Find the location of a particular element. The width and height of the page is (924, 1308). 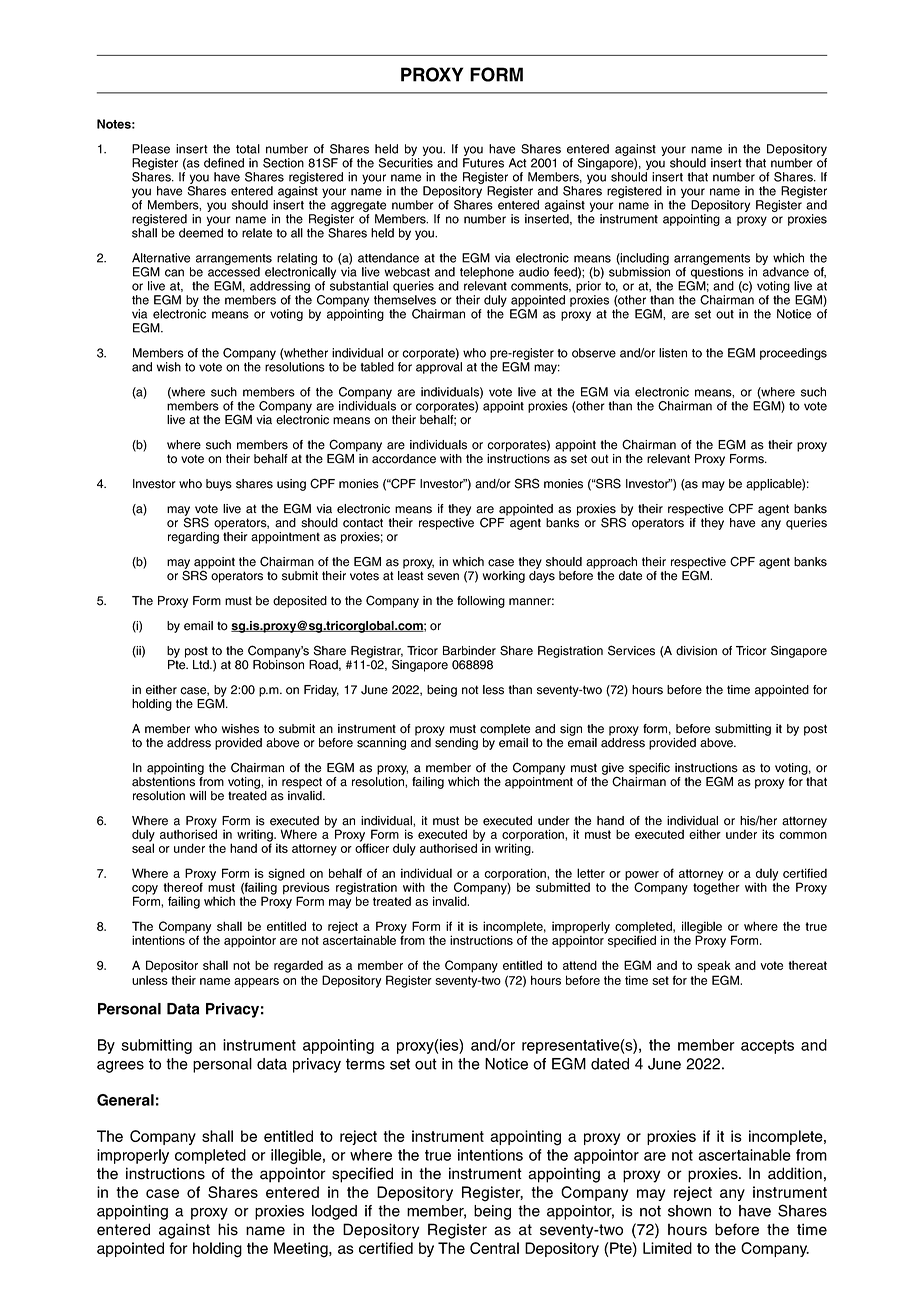

shown is located at coordinates (689, 1211).
